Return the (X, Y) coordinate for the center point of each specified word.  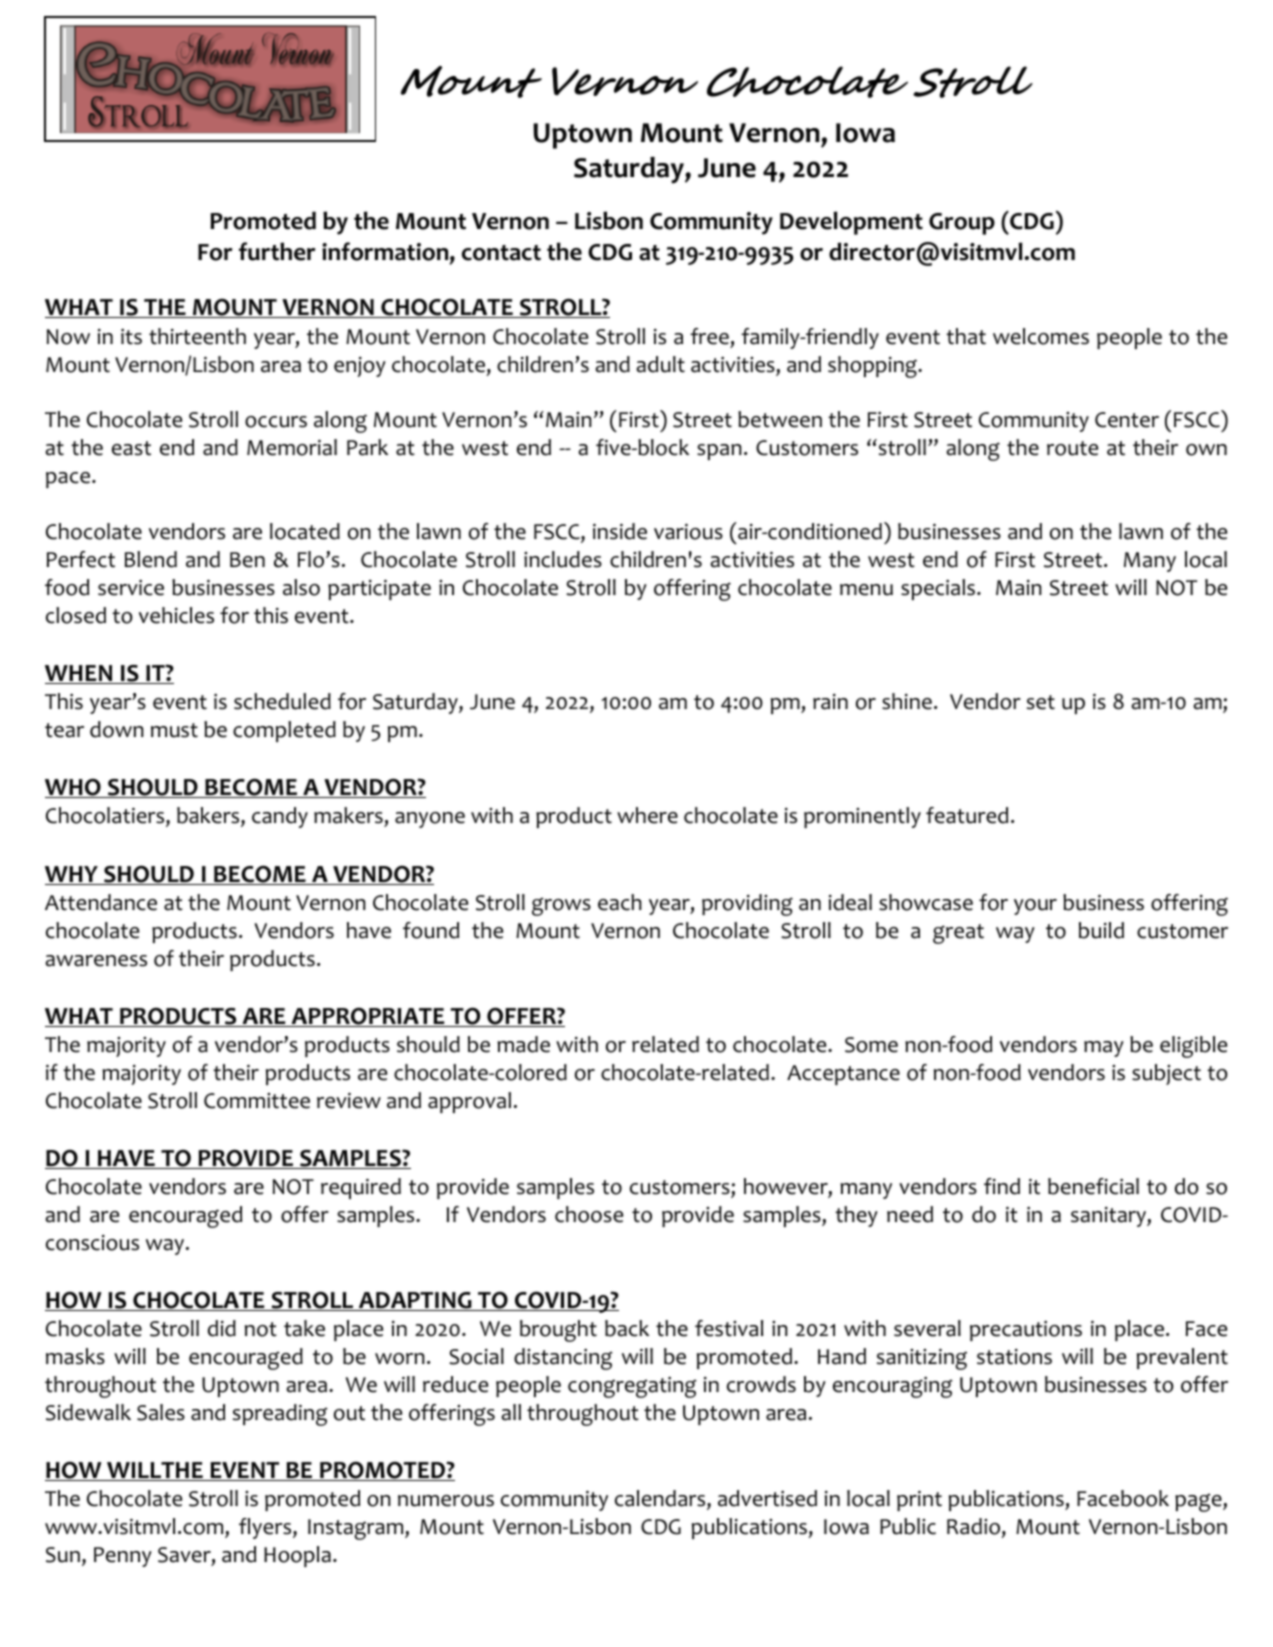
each (620, 902)
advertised (767, 1498)
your (1035, 907)
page (1199, 1502)
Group (962, 224)
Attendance (101, 902)
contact (501, 253)
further (277, 251)
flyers (266, 1528)
